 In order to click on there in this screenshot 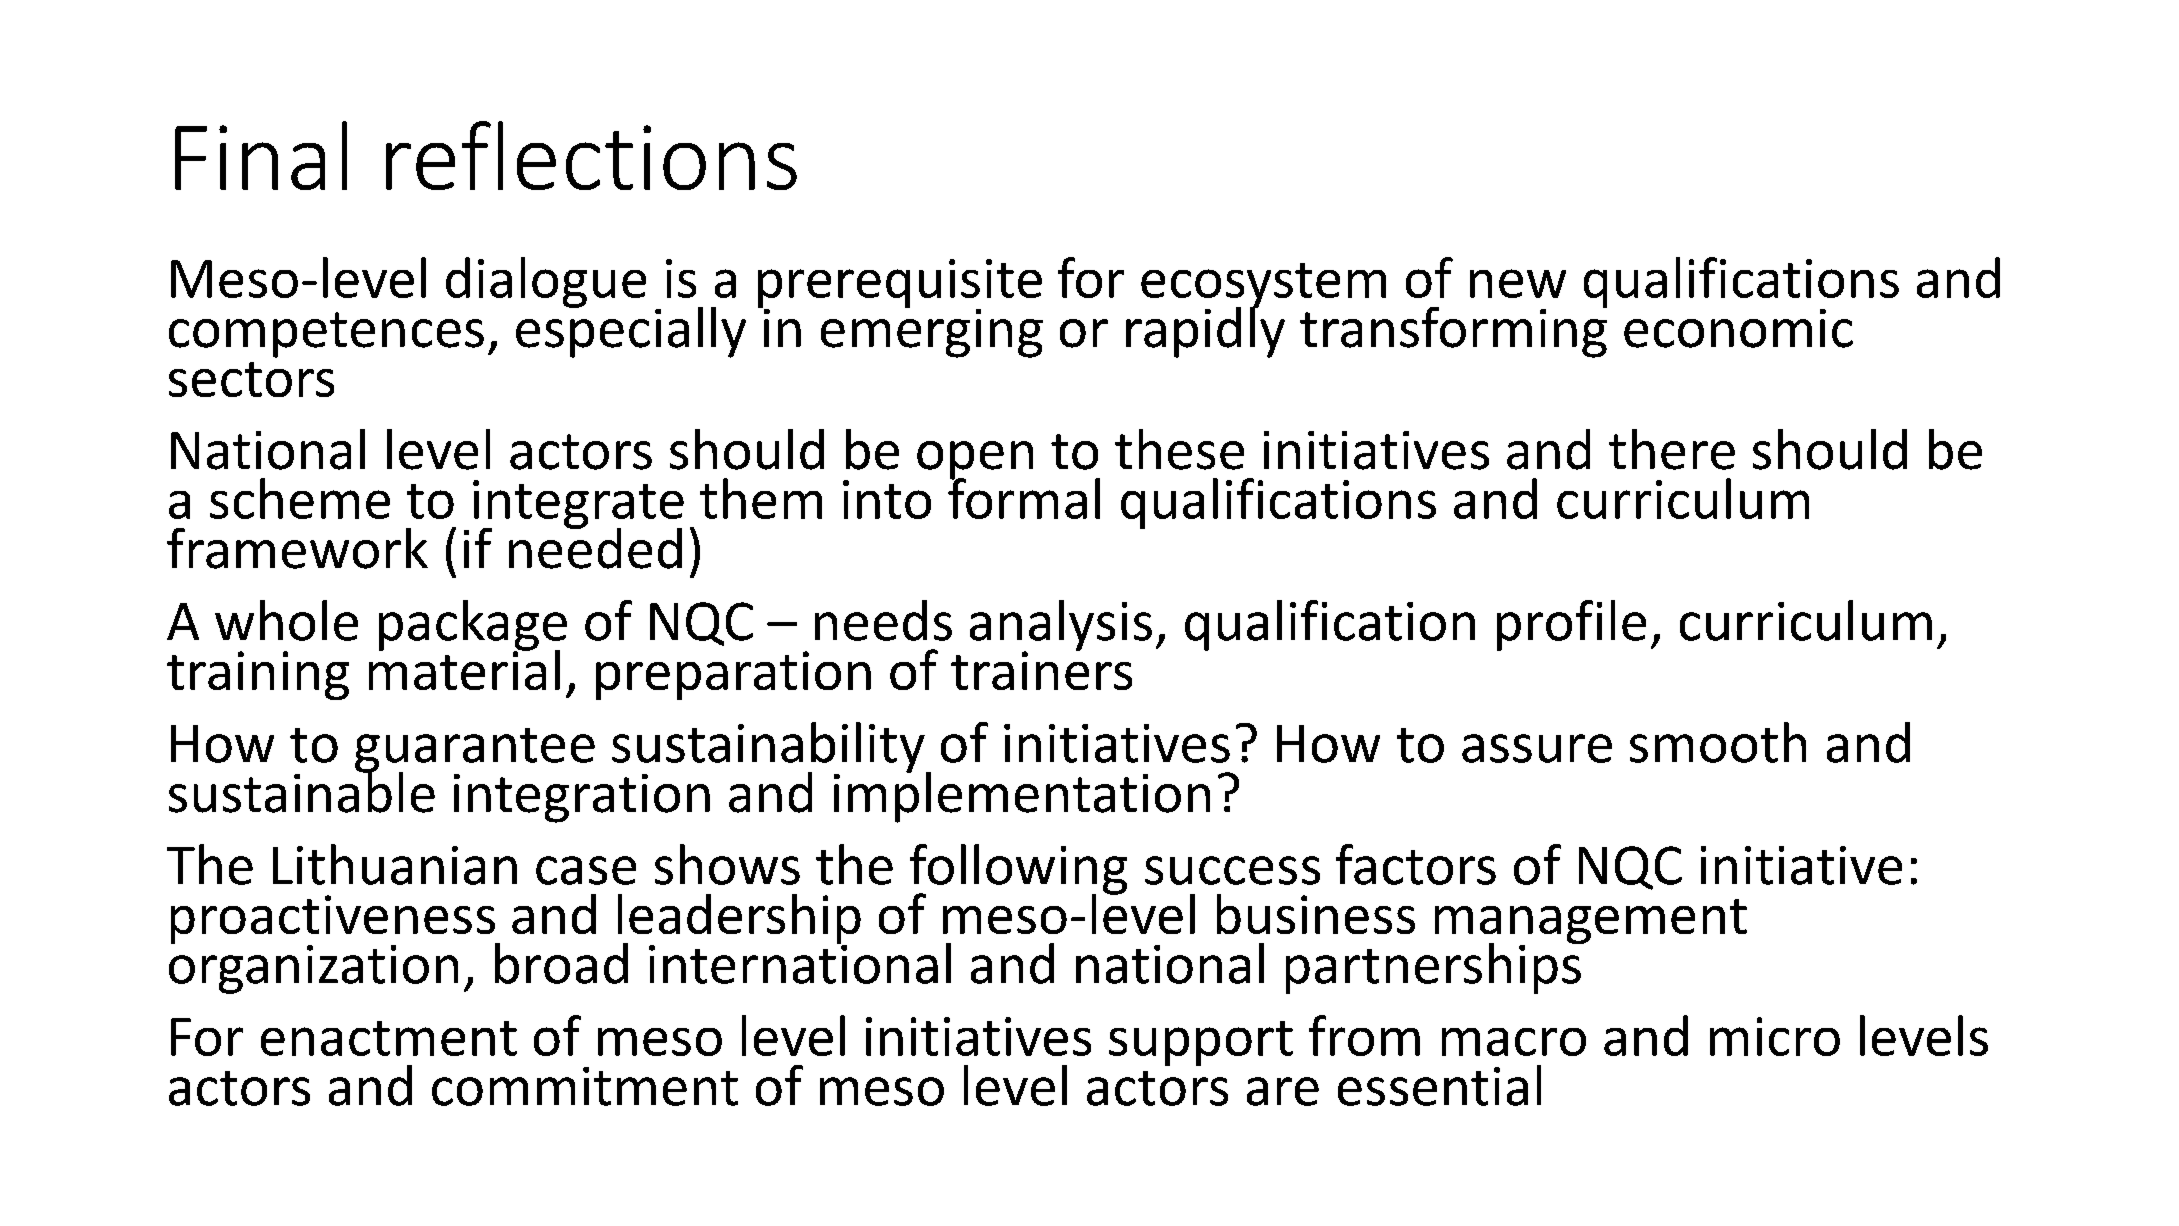, I will do `click(1672, 449)`.
